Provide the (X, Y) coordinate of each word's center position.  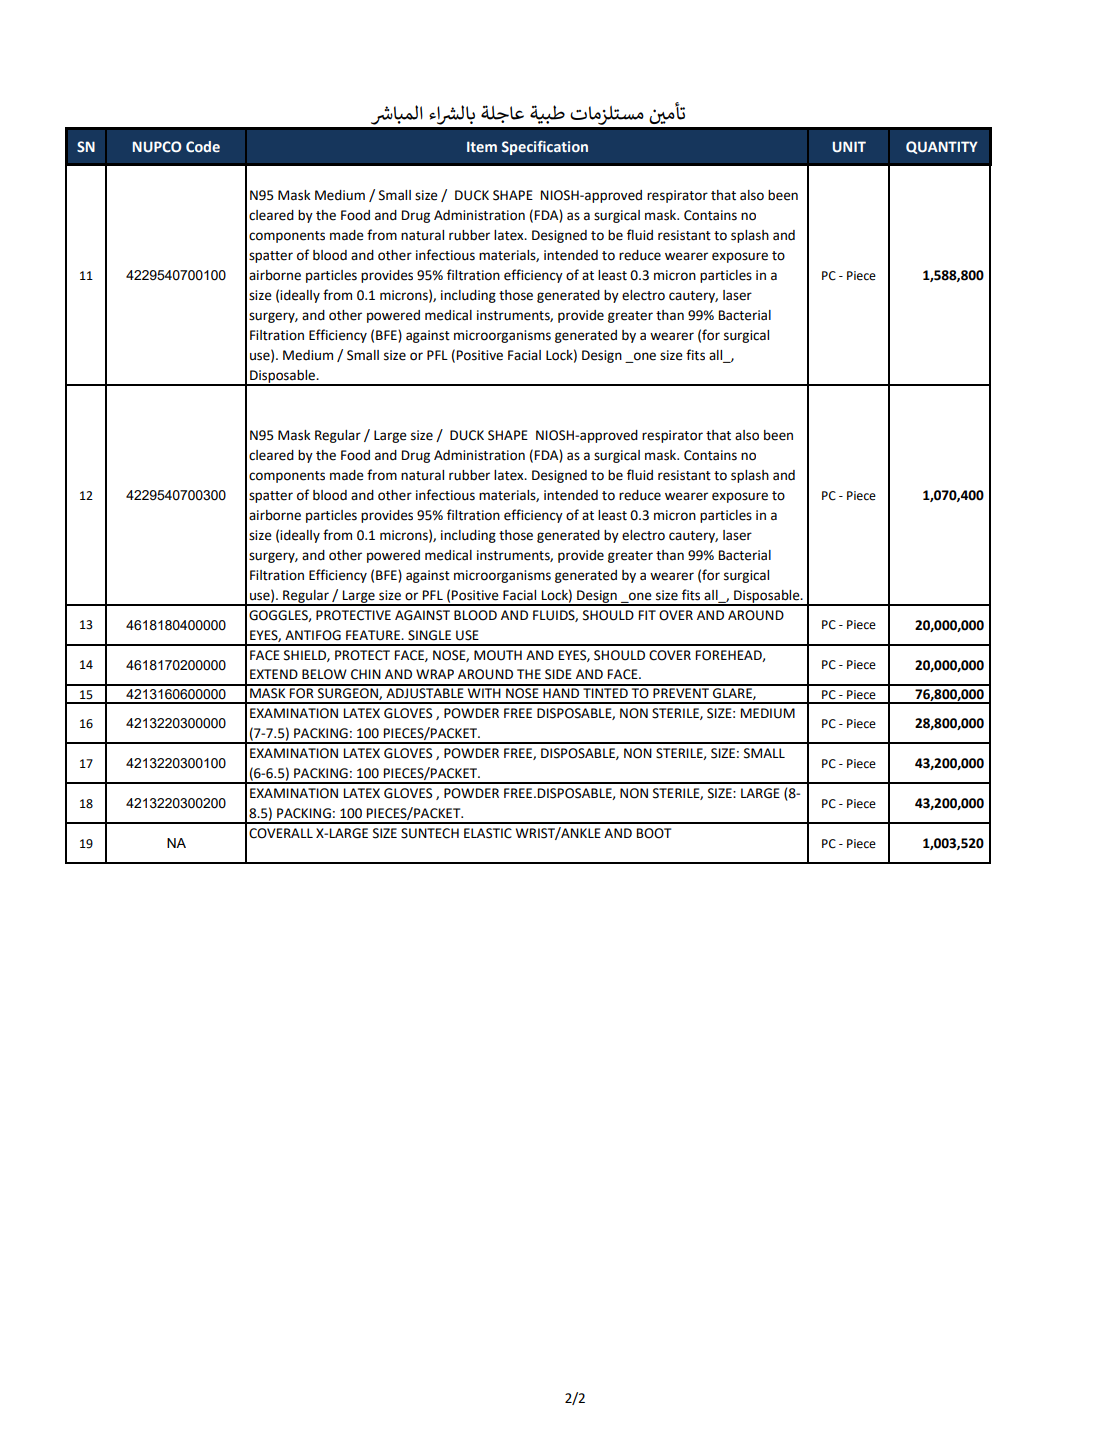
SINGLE (429, 635)
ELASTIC (488, 833)
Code (203, 147)
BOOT (654, 833)
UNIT (849, 146)
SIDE (558, 674)
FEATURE (374, 635)
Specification (545, 147)
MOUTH (498, 655)
